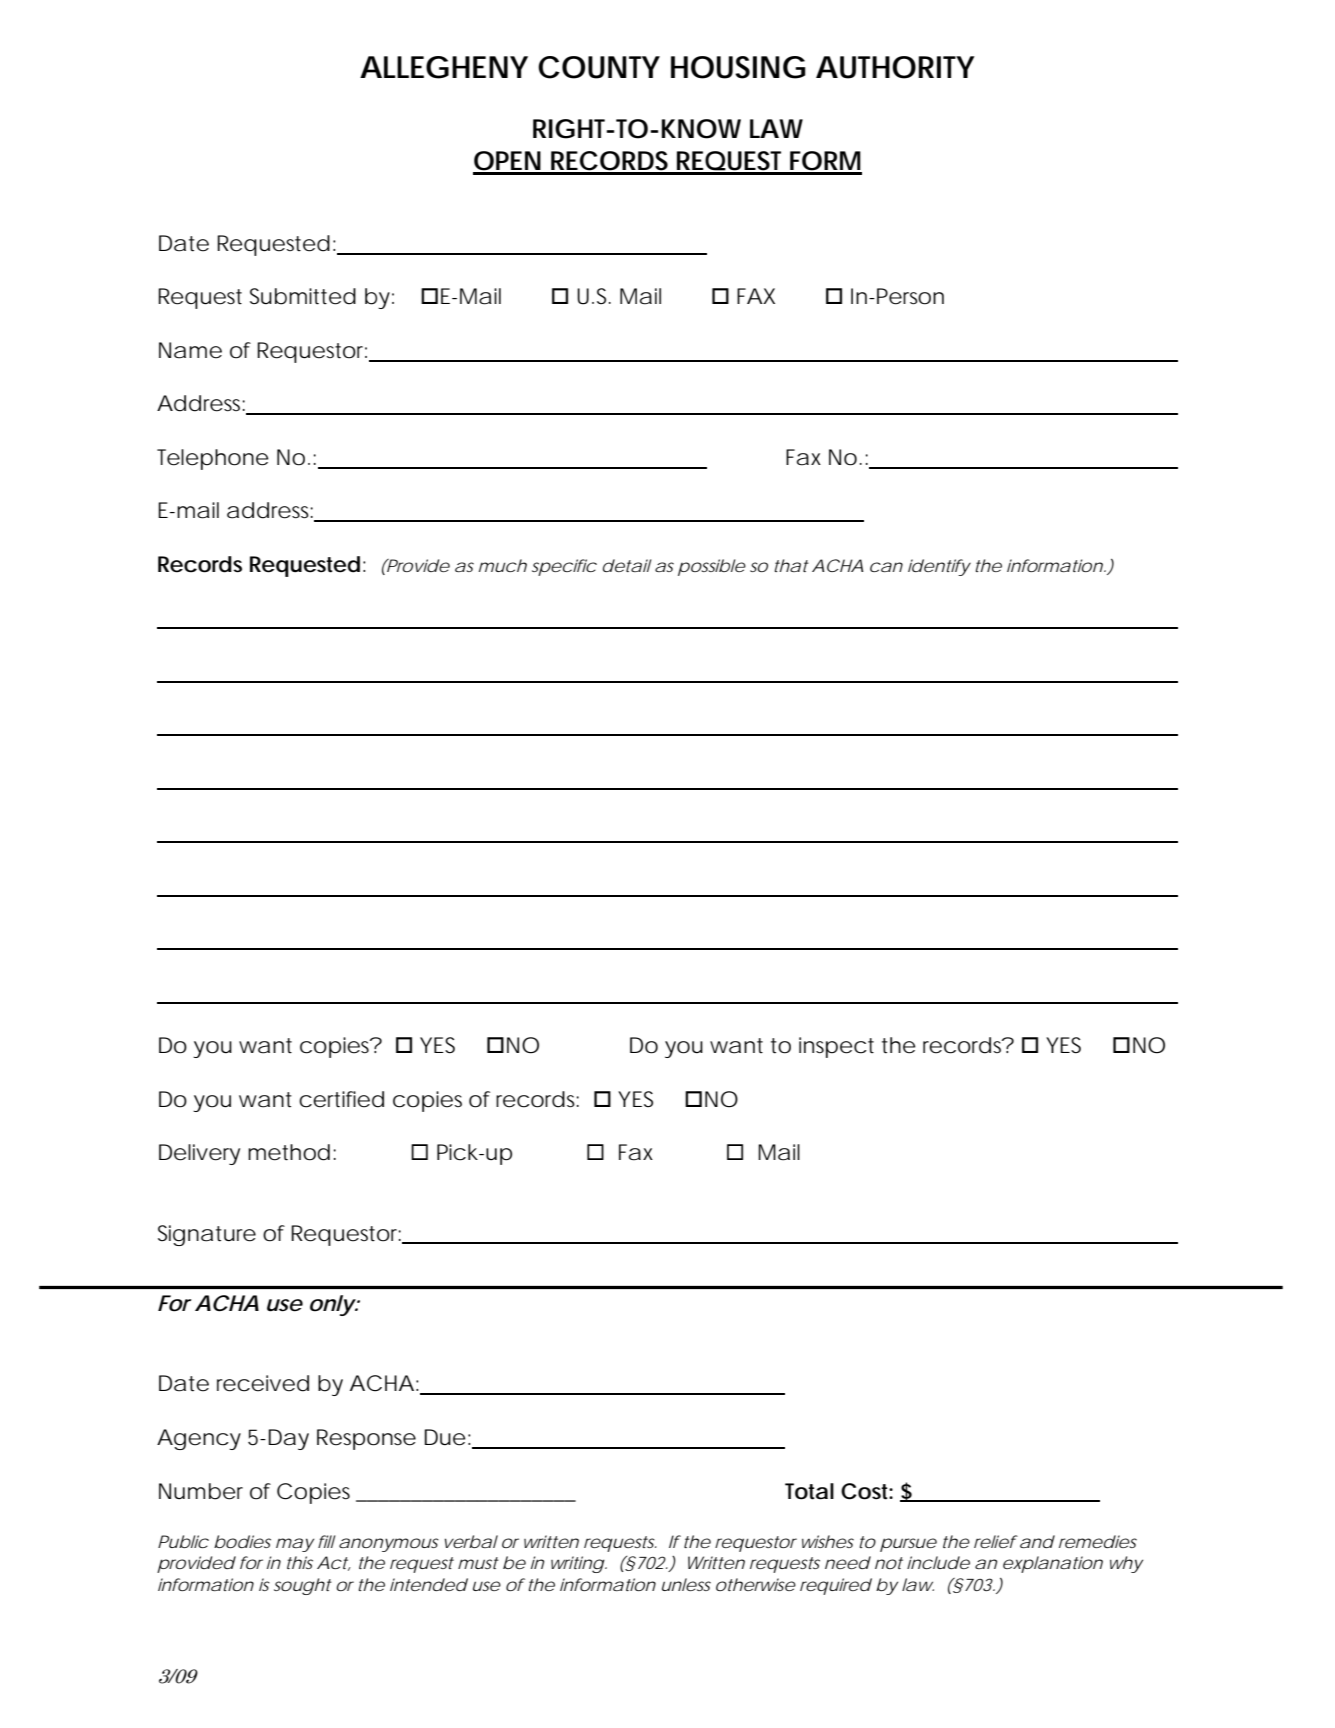 The height and width of the screenshot is (1728, 1335). What do you see at coordinates (836, 1047) in the screenshot?
I see `inspect` at bounding box center [836, 1047].
